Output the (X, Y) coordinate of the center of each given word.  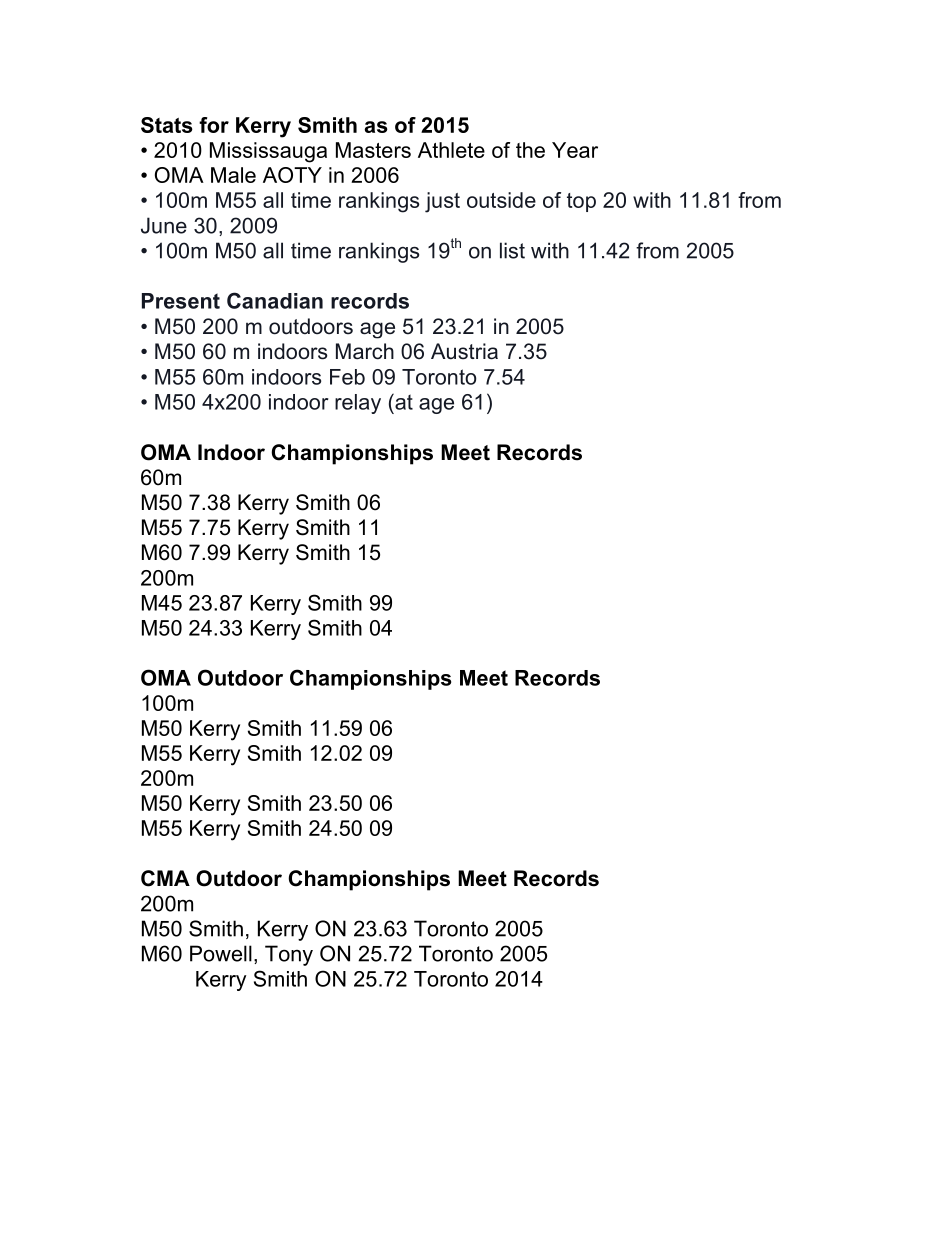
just (442, 202)
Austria (464, 351)
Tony (289, 955)
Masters (373, 150)
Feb (347, 377)
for (214, 125)
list (512, 250)
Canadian (275, 300)
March (365, 351)
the (530, 150)
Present (181, 301)
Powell (221, 953)
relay (358, 404)
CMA (165, 878)
